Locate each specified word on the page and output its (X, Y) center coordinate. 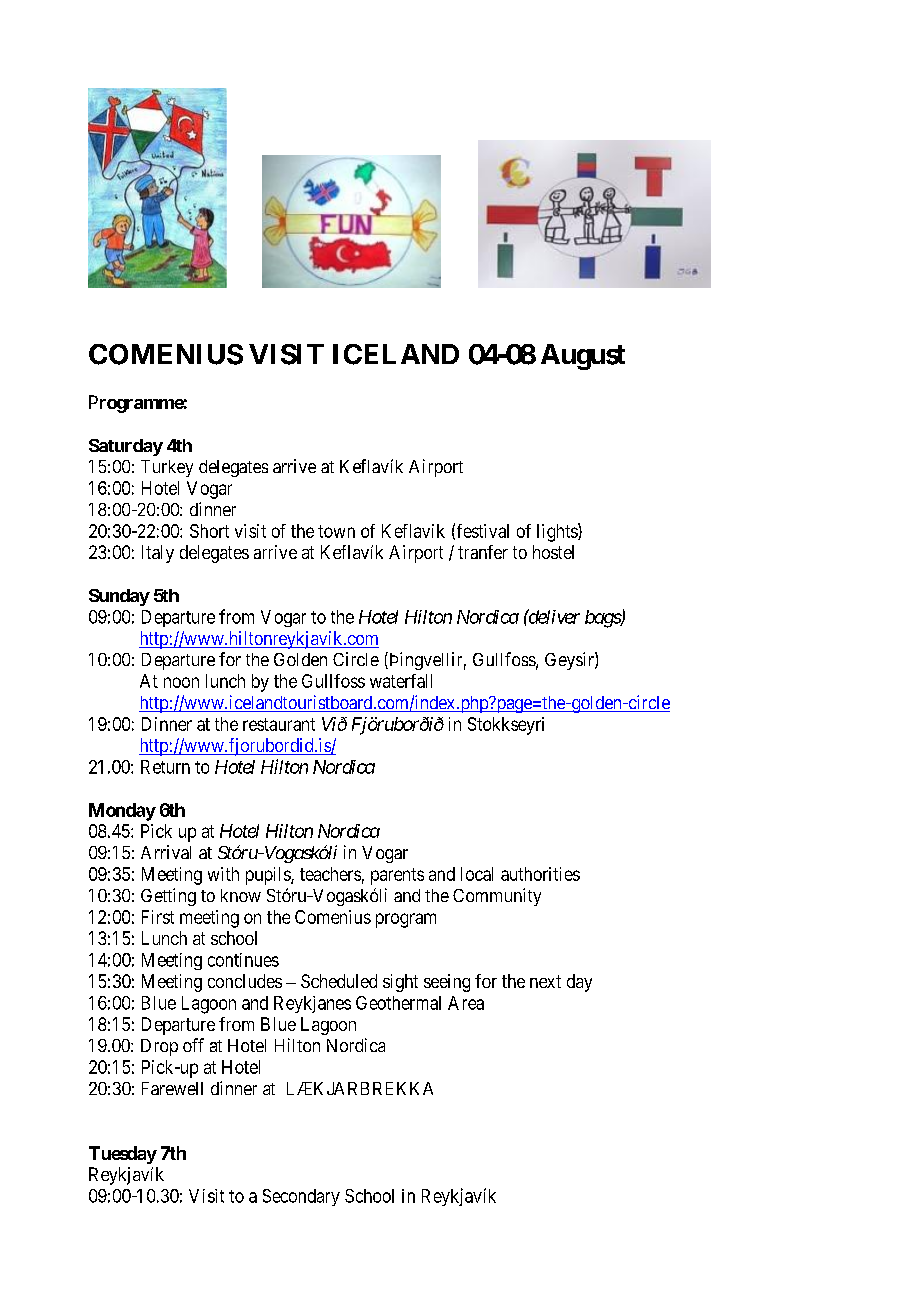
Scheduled (339, 981)
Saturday (126, 447)
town (336, 531)
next (545, 981)
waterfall (401, 681)
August (583, 357)
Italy (158, 554)
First (158, 917)
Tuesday (123, 1155)
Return (165, 767)
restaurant (279, 724)
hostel (553, 552)
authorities (540, 874)
